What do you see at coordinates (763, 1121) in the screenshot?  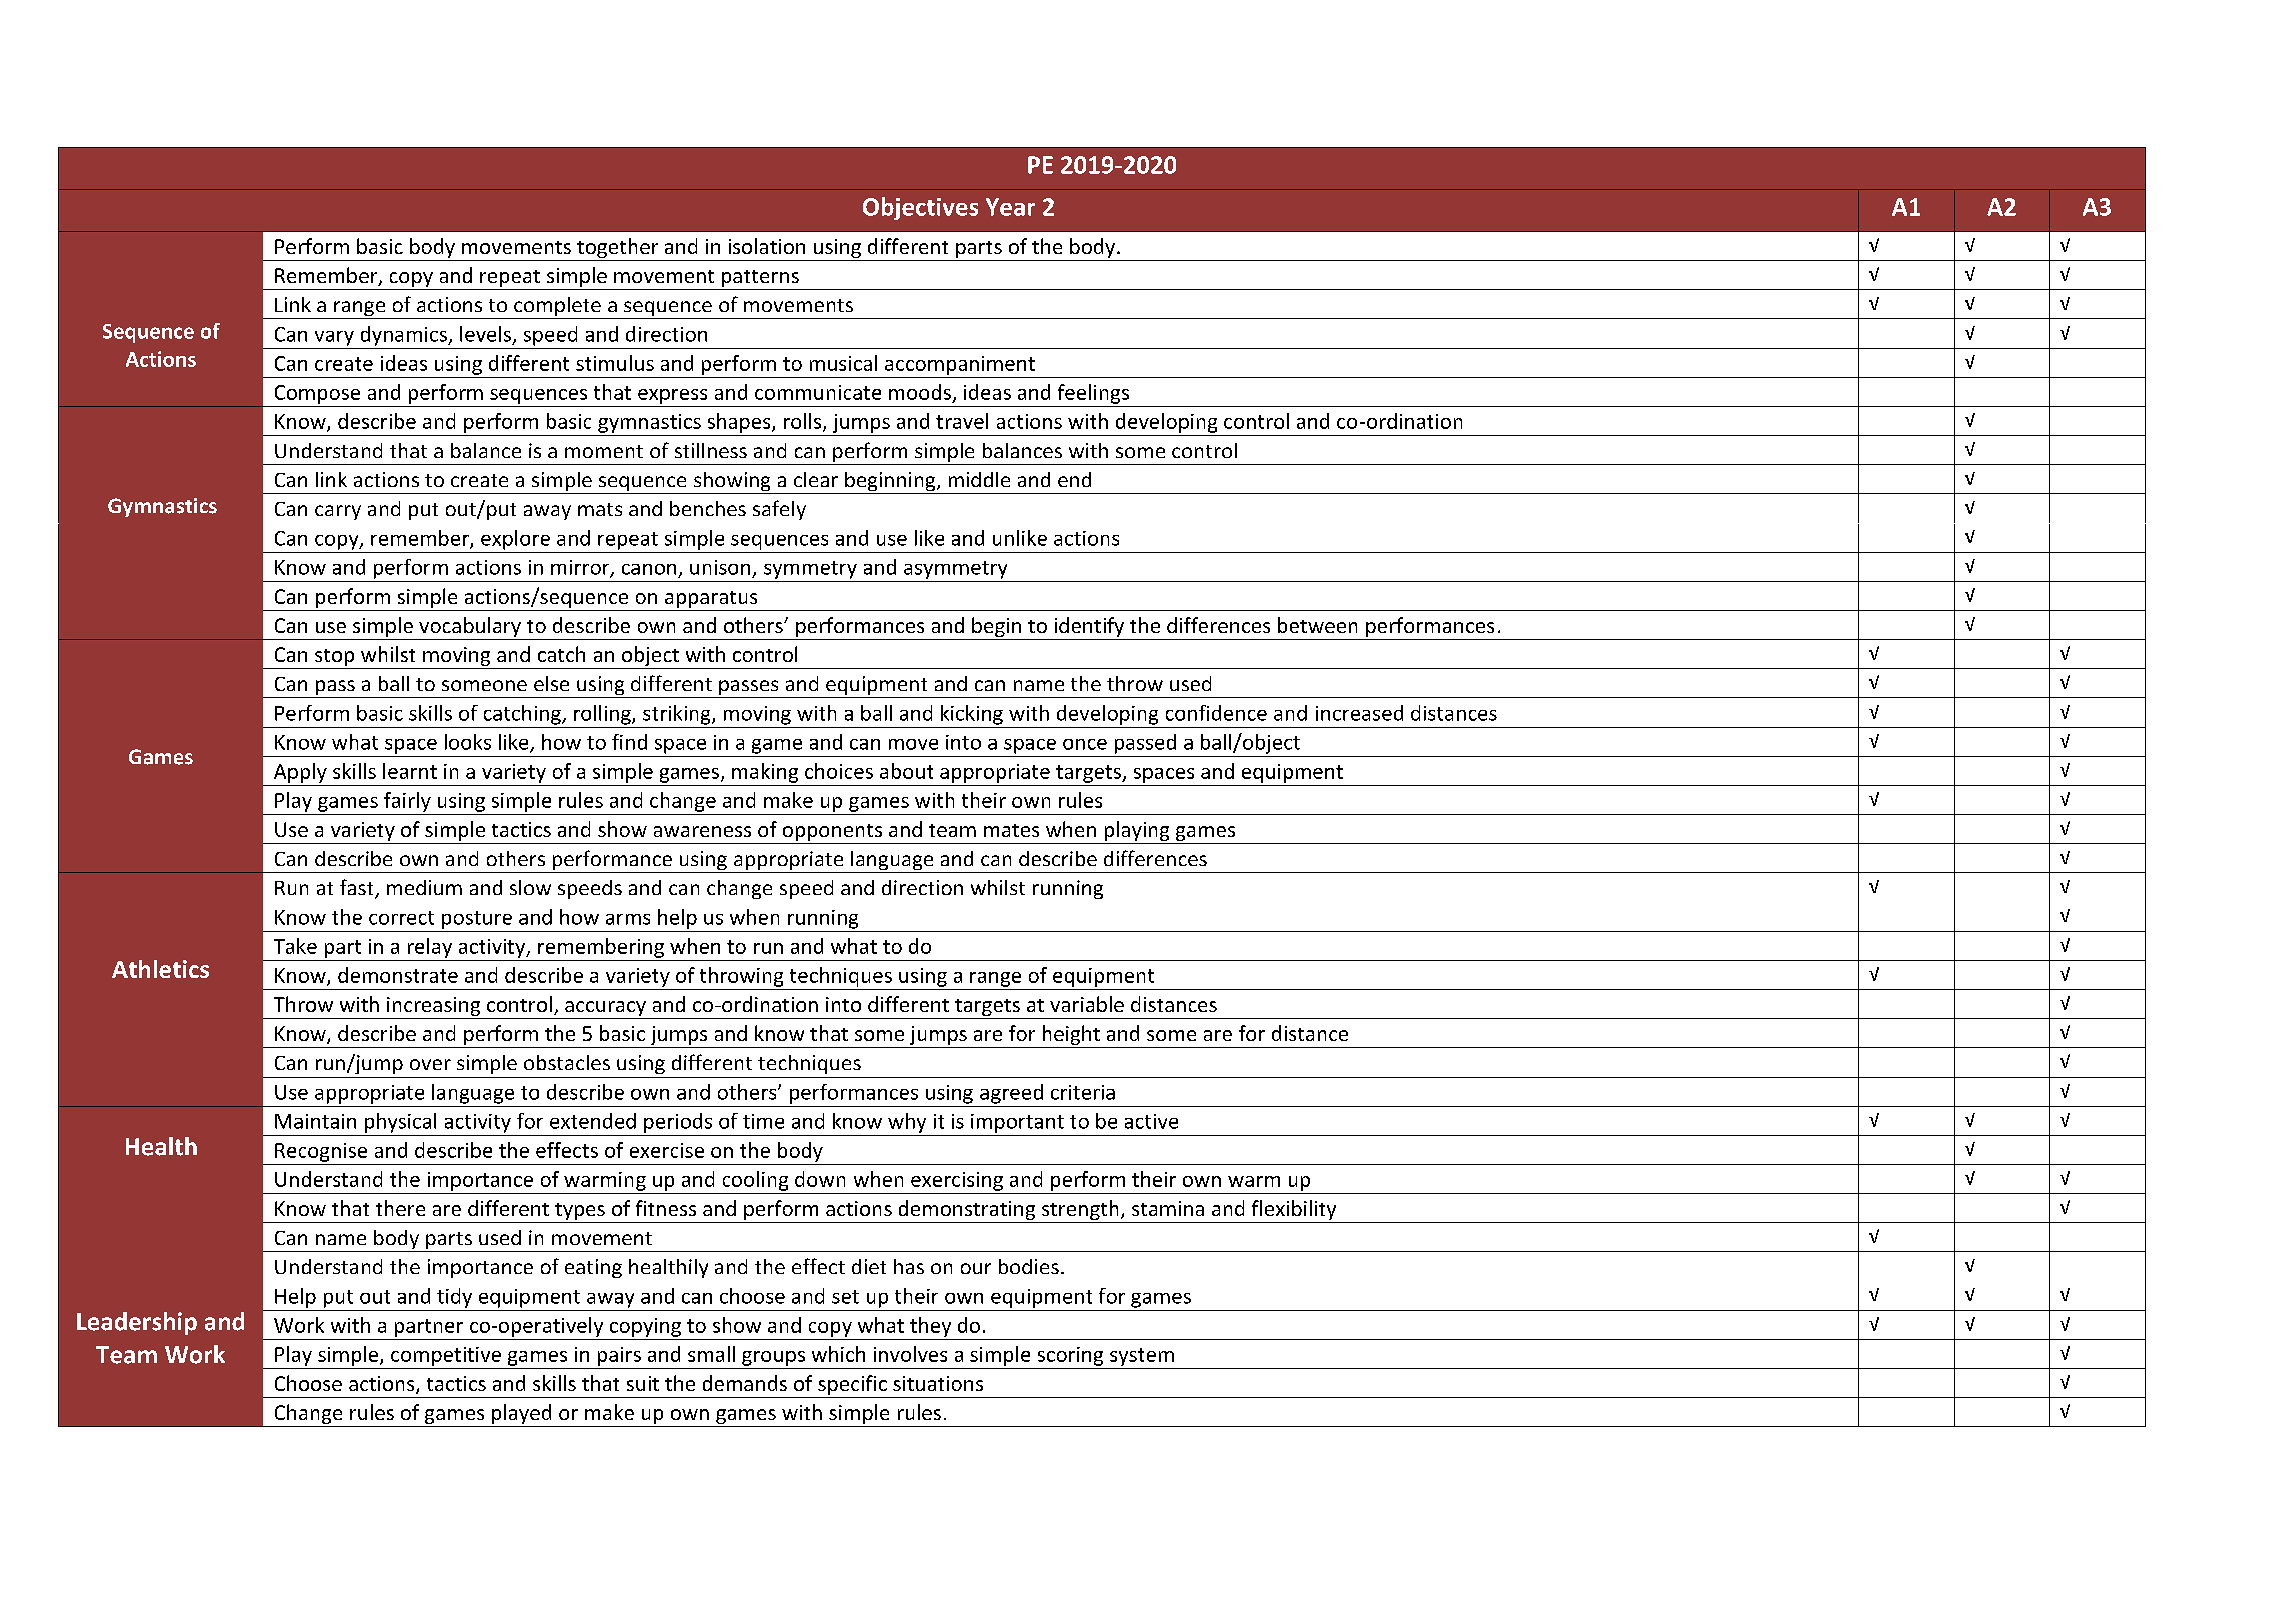 I see `time` at bounding box center [763, 1121].
